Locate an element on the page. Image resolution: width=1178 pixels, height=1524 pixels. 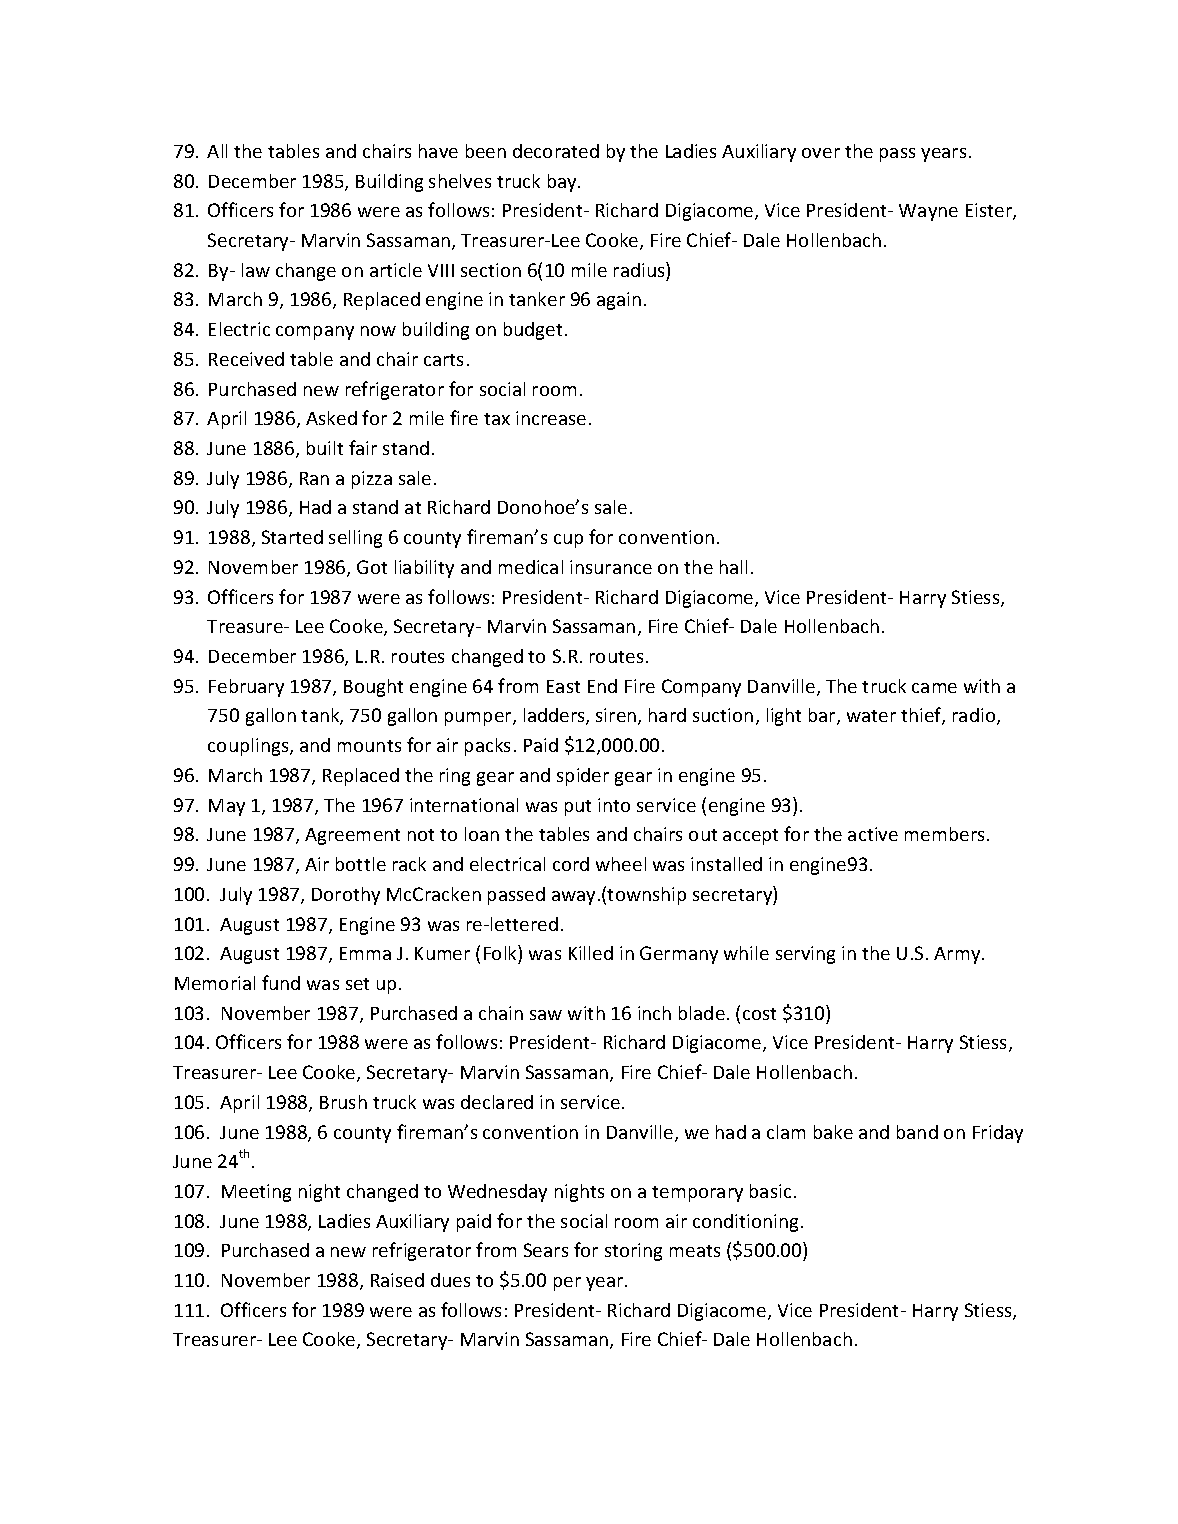
over is located at coordinates (821, 153).
